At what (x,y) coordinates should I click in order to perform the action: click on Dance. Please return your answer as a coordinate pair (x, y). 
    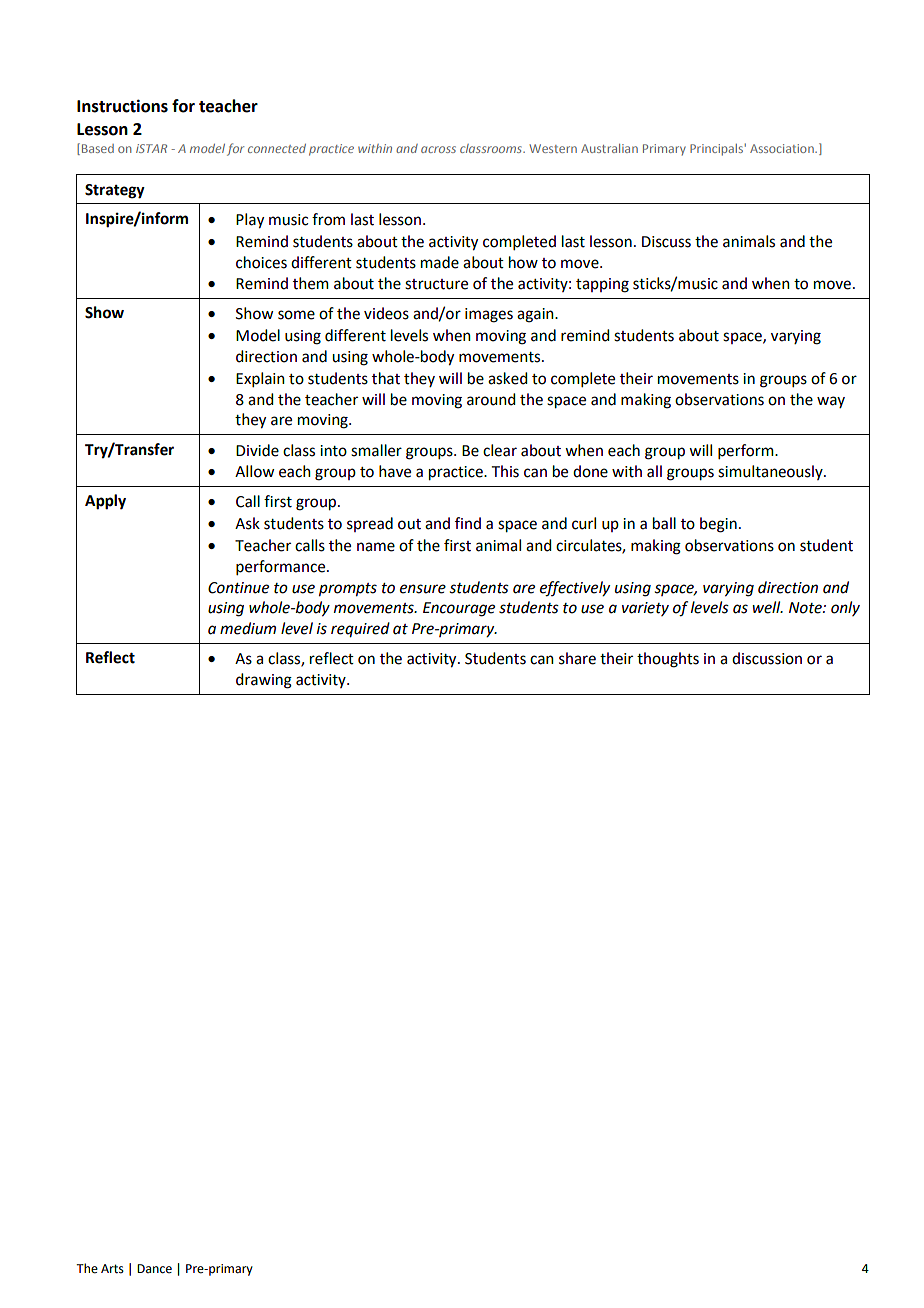
    Looking at the image, I should click on (154, 1269).
